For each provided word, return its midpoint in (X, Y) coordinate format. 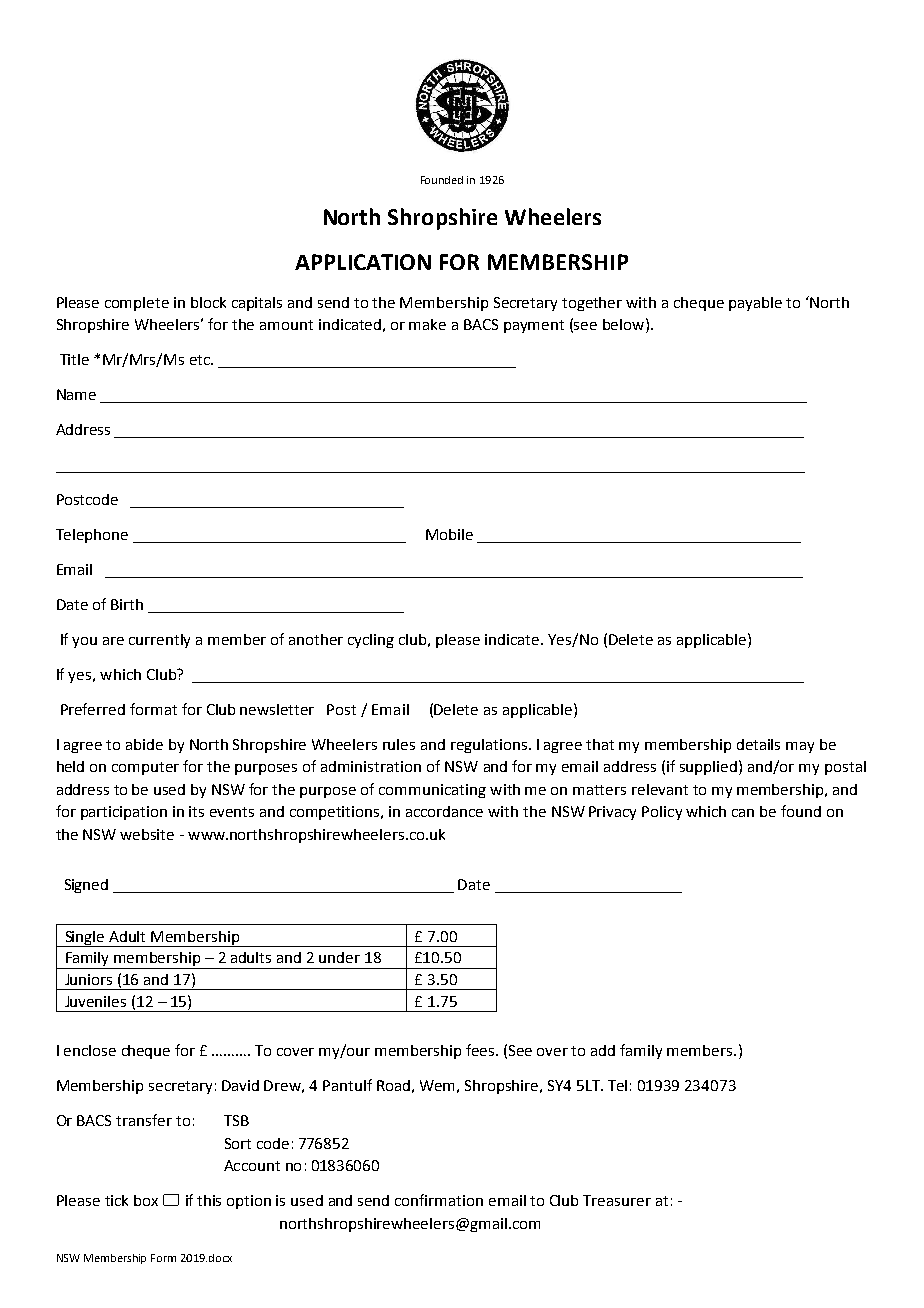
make (427, 324)
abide (144, 744)
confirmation (439, 1200)
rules (399, 744)
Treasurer (617, 1200)
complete (137, 304)
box (146, 1200)
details (758, 744)
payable (755, 304)
